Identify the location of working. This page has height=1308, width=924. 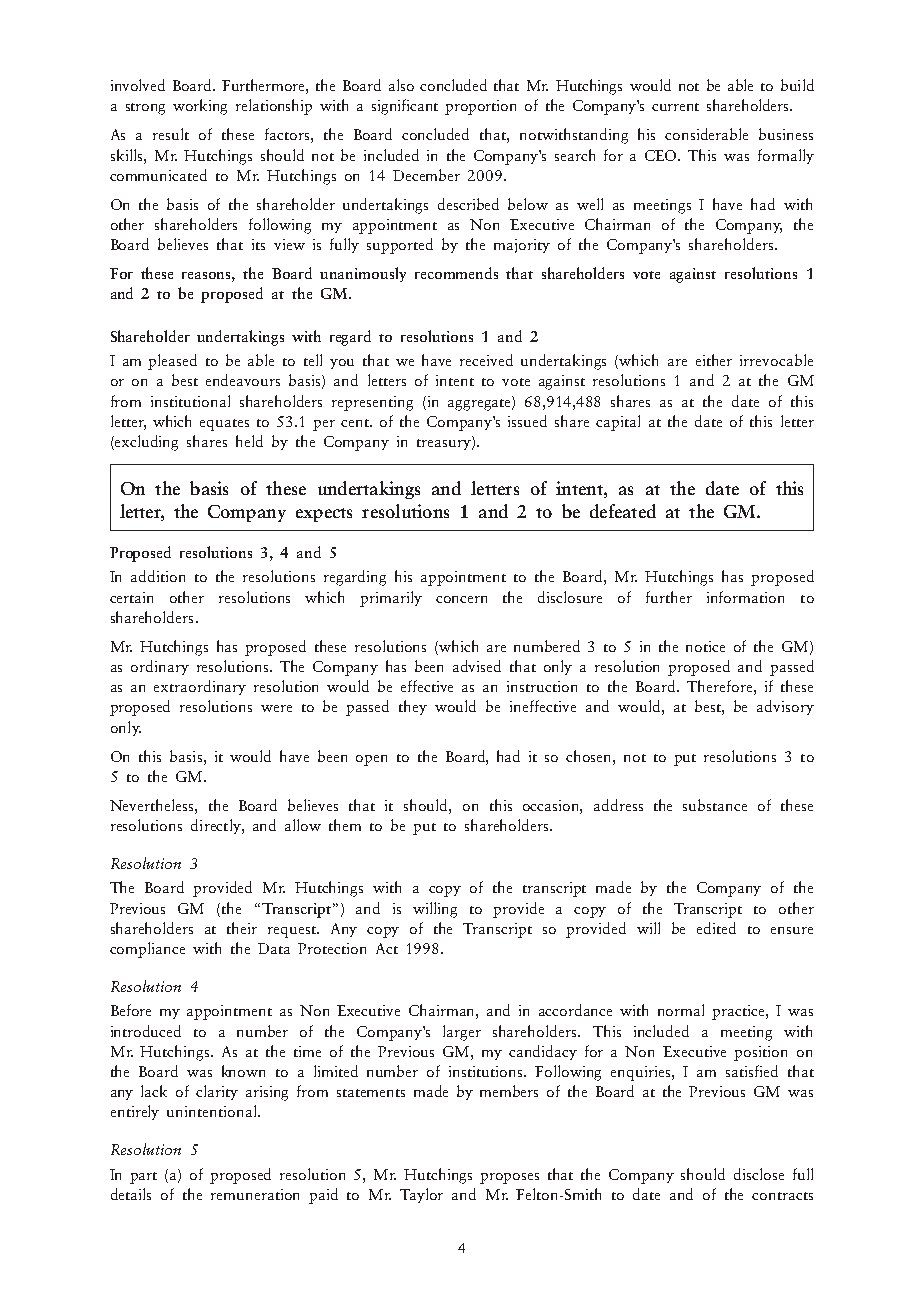
(200, 107).
